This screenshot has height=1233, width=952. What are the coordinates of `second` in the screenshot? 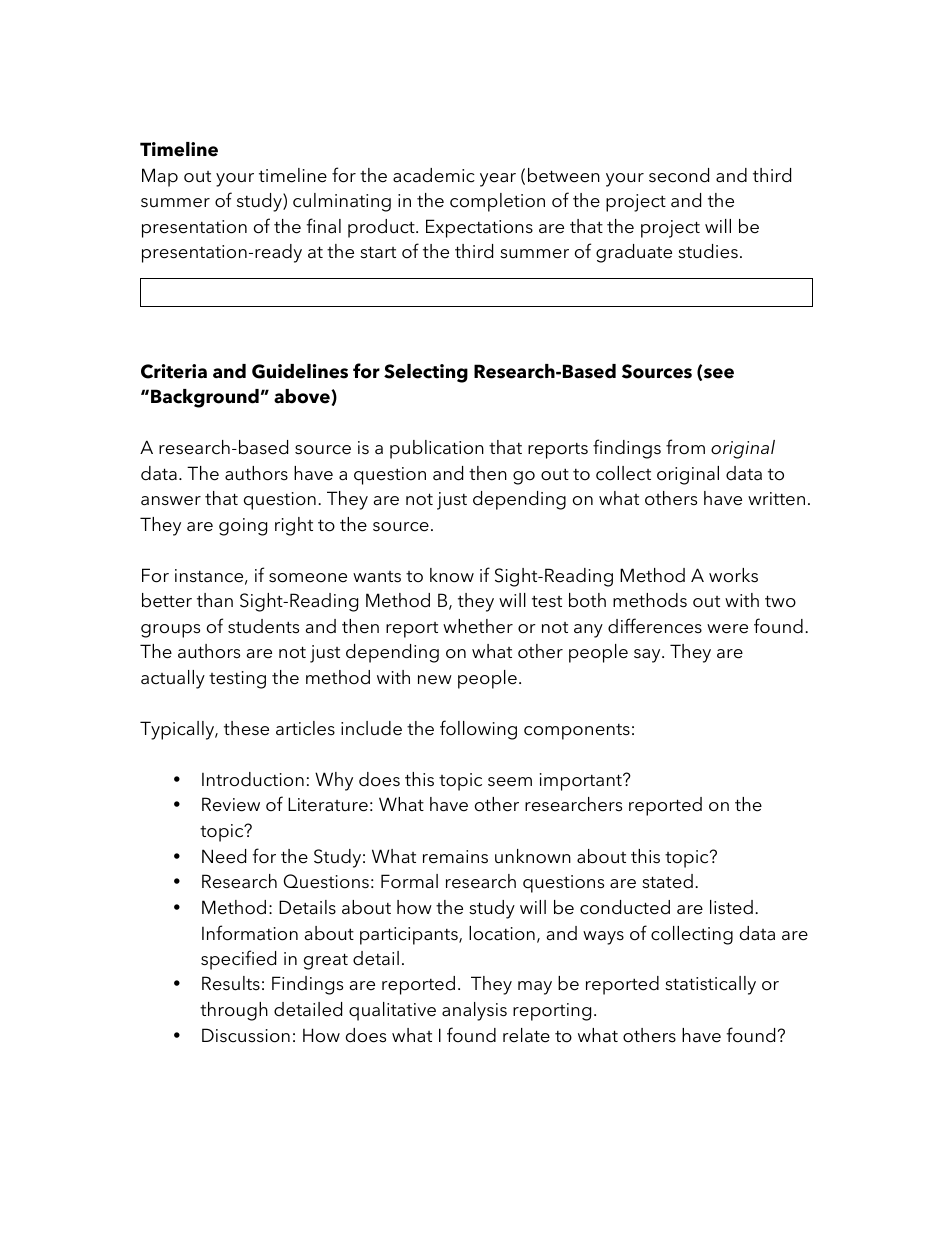 It's located at (679, 175).
